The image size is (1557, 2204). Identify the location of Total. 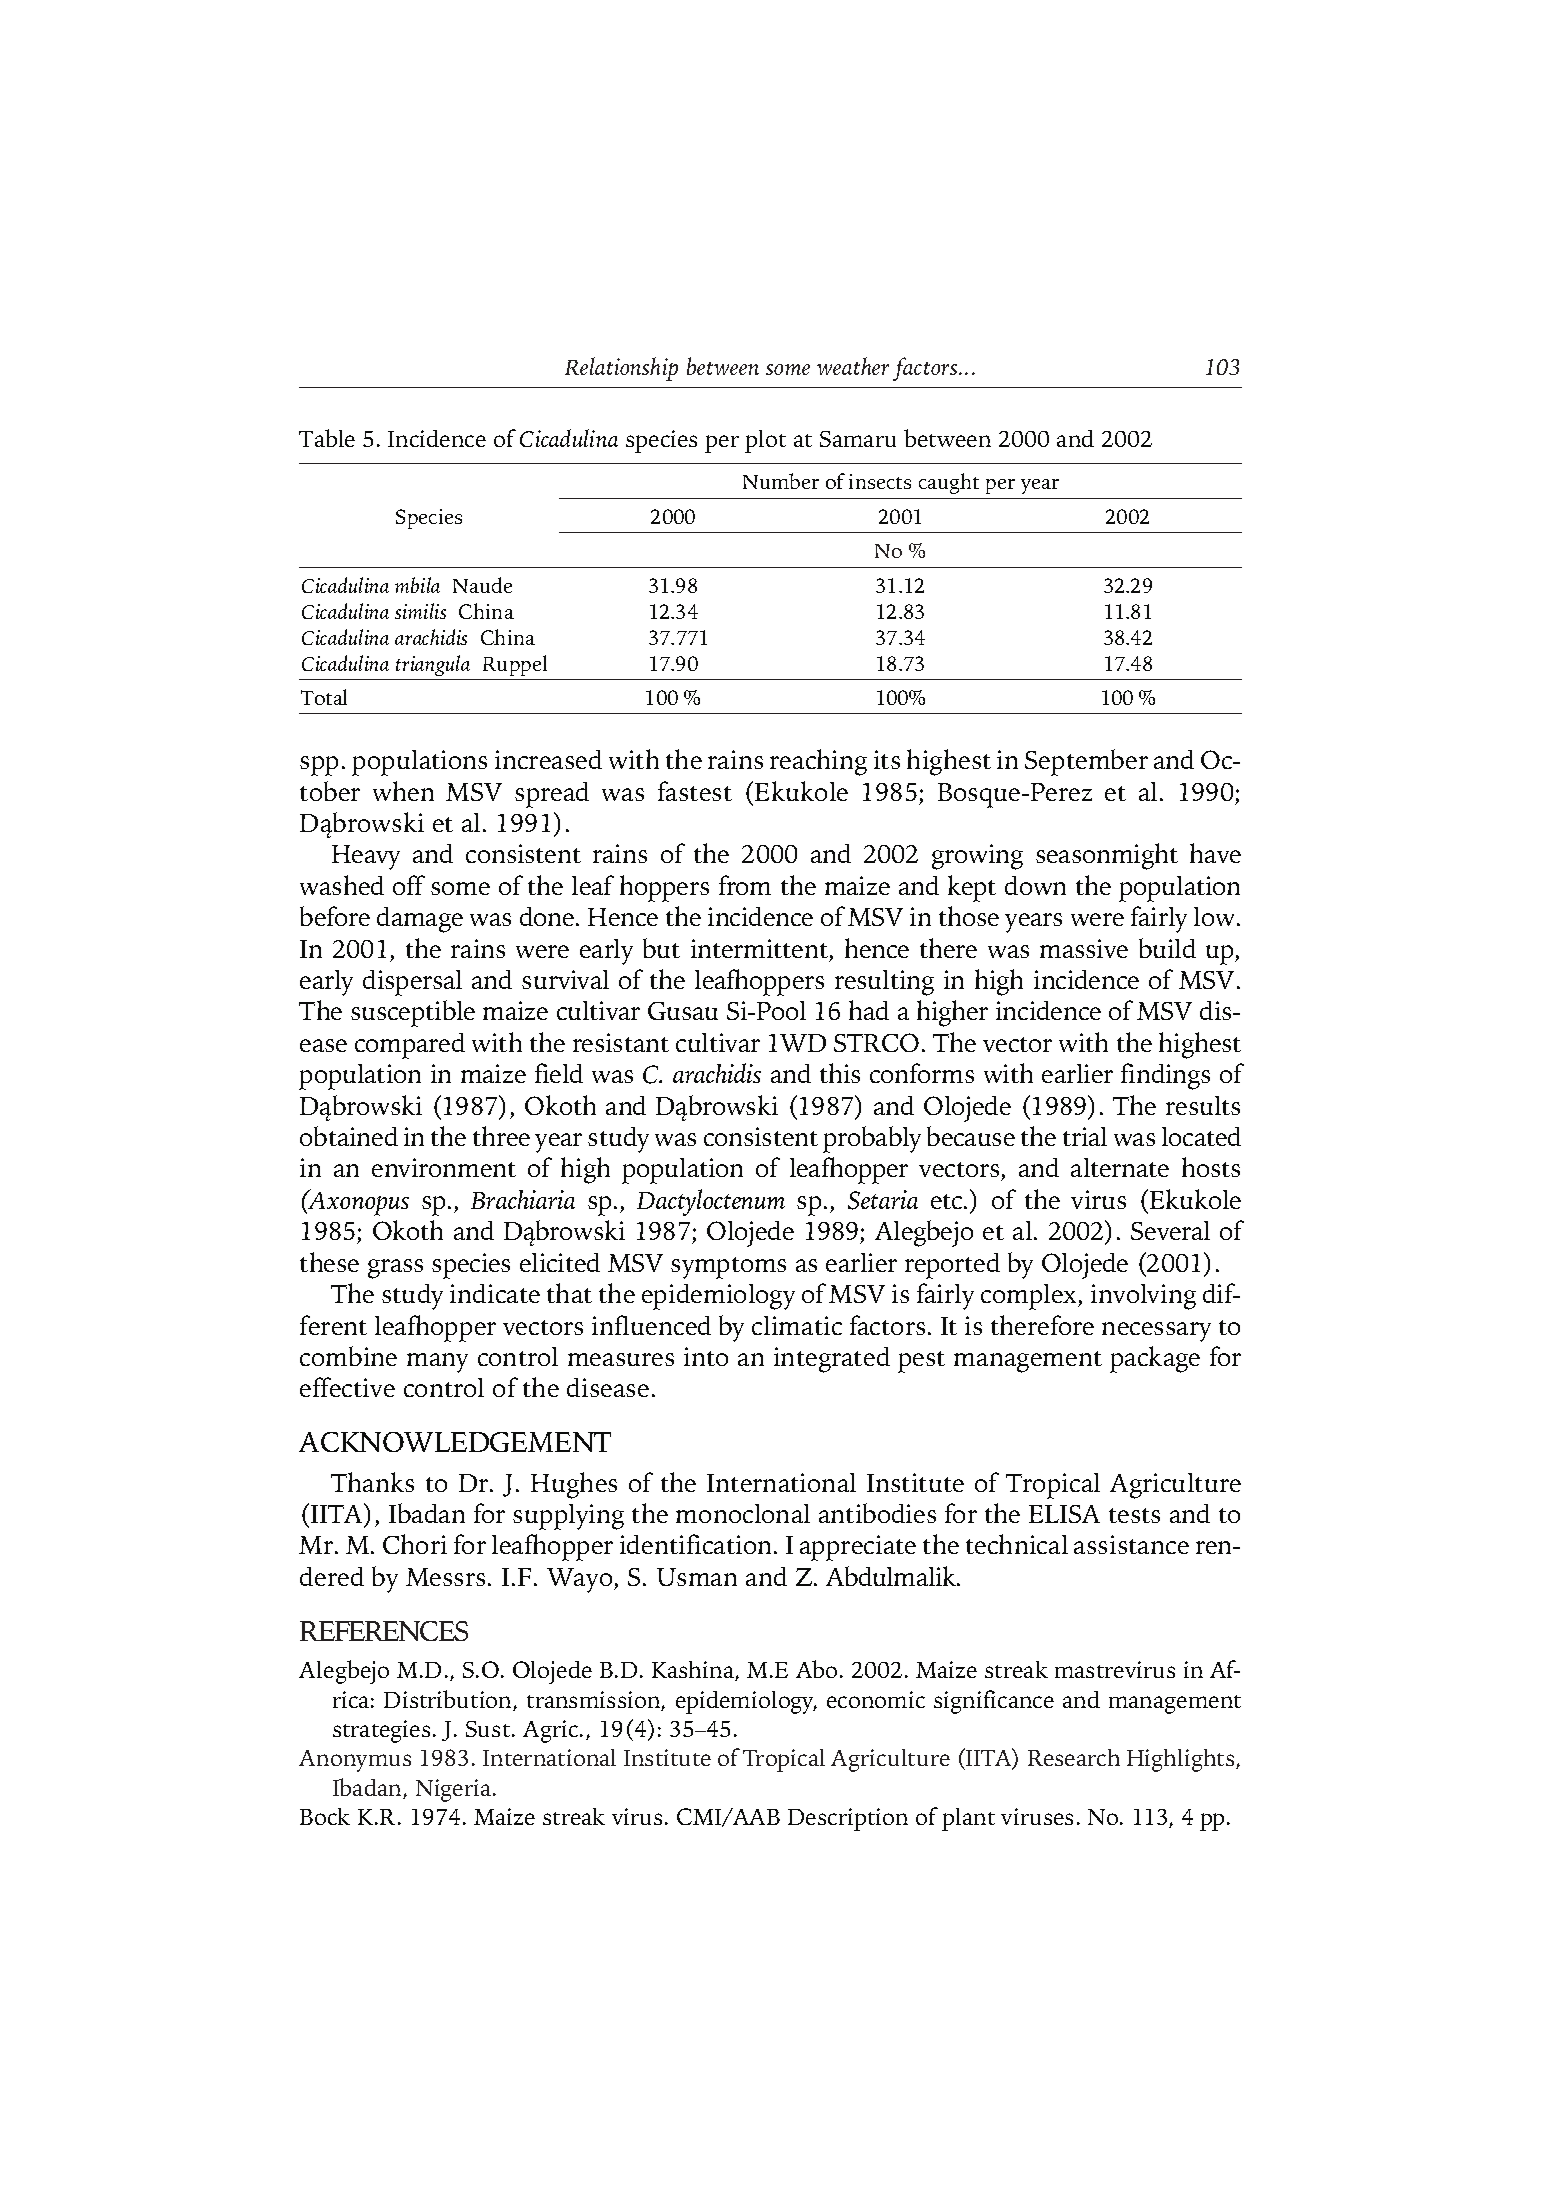
(324, 697).
